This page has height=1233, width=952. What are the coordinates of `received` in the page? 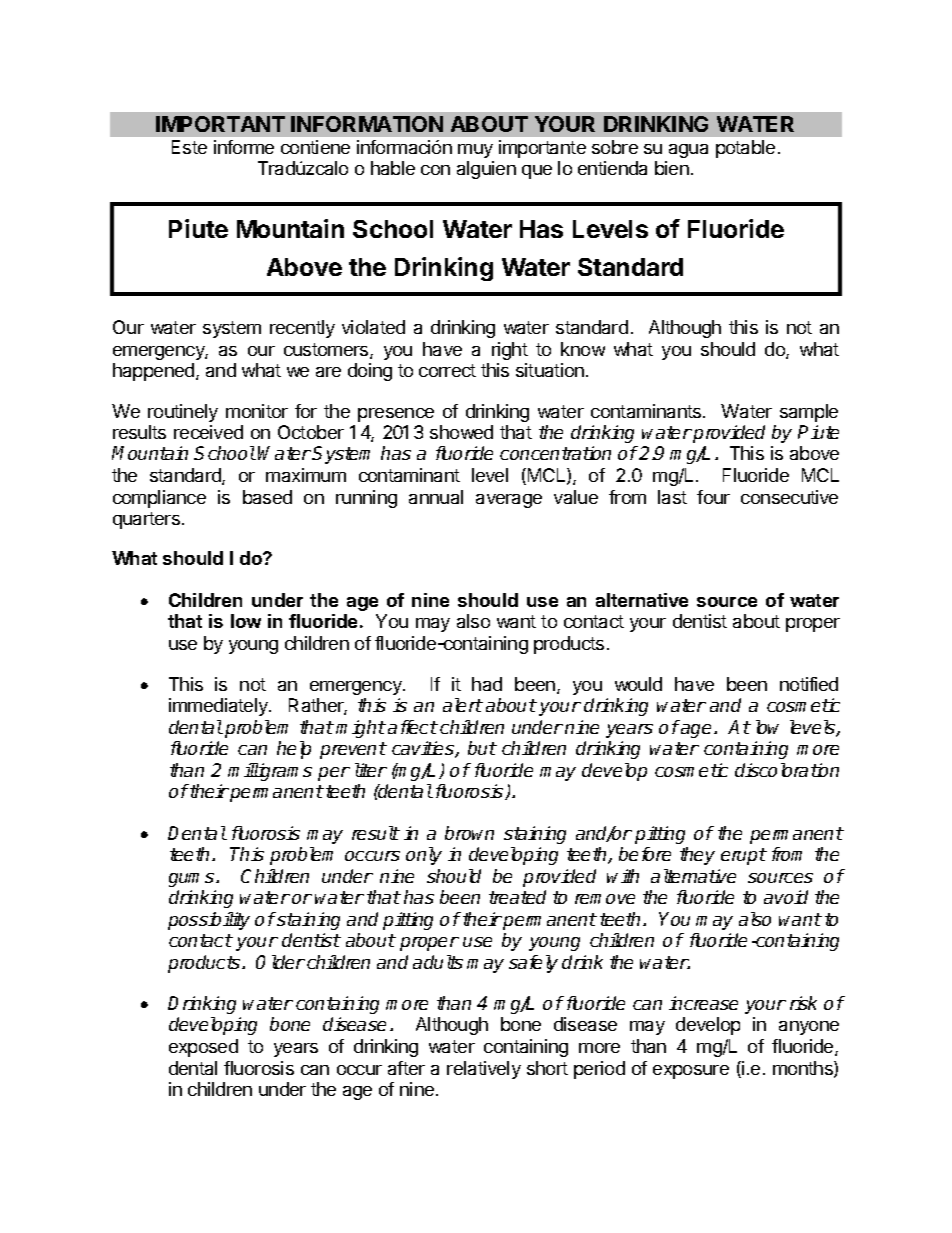 It's located at (208, 432).
